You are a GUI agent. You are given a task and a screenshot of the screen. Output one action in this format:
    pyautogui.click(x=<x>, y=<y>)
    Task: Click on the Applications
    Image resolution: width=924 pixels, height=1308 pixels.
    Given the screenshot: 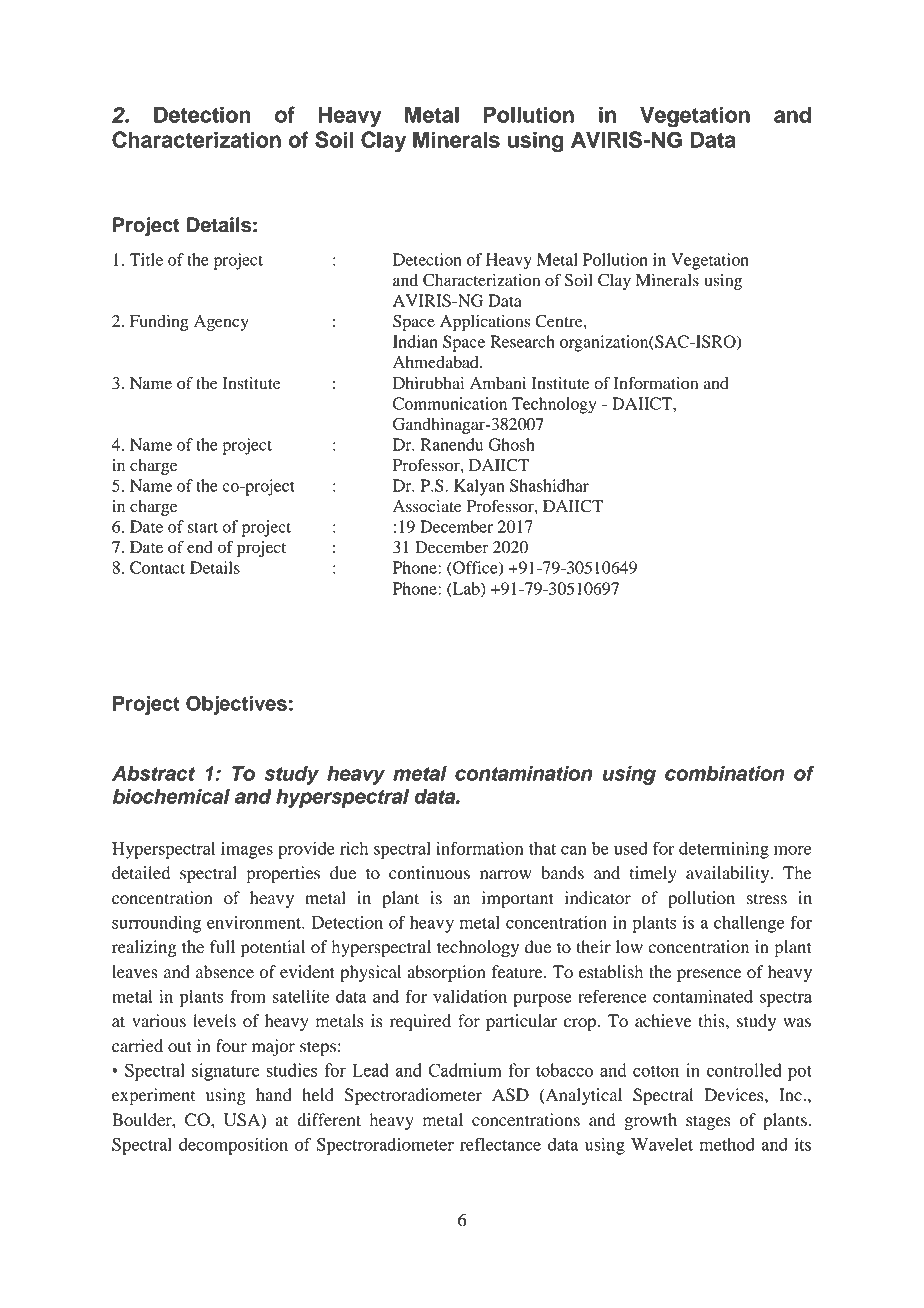 What is the action you would take?
    pyautogui.click(x=485, y=323)
